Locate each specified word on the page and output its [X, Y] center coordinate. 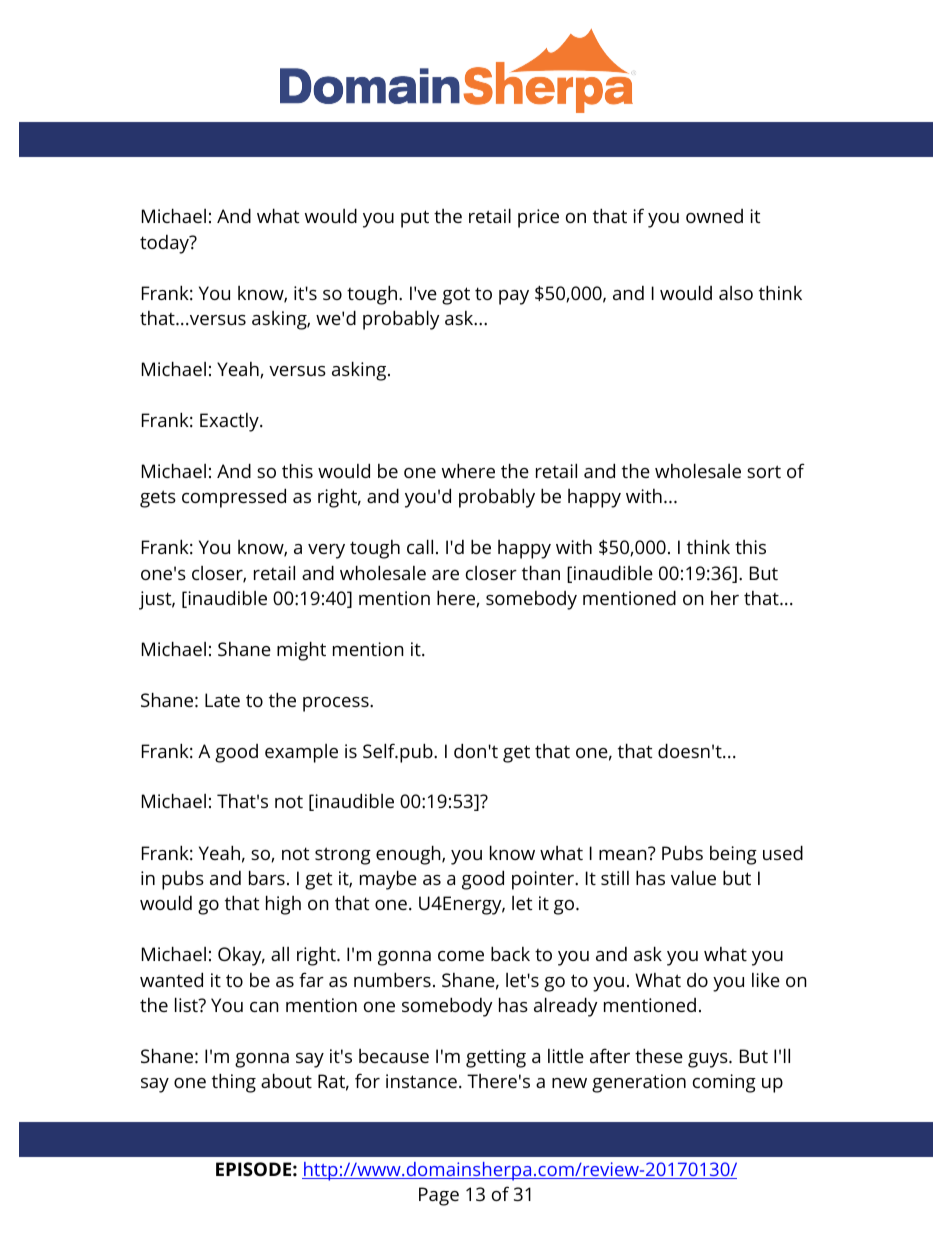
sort [764, 471]
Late [222, 700]
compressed [234, 498]
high [283, 905]
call [420, 546]
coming [724, 1083]
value [693, 878]
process [337, 704]
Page [439, 1196]
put [415, 219]
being [733, 855]
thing [234, 1083]
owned [714, 216]
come [461, 956]
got [456, 296]
